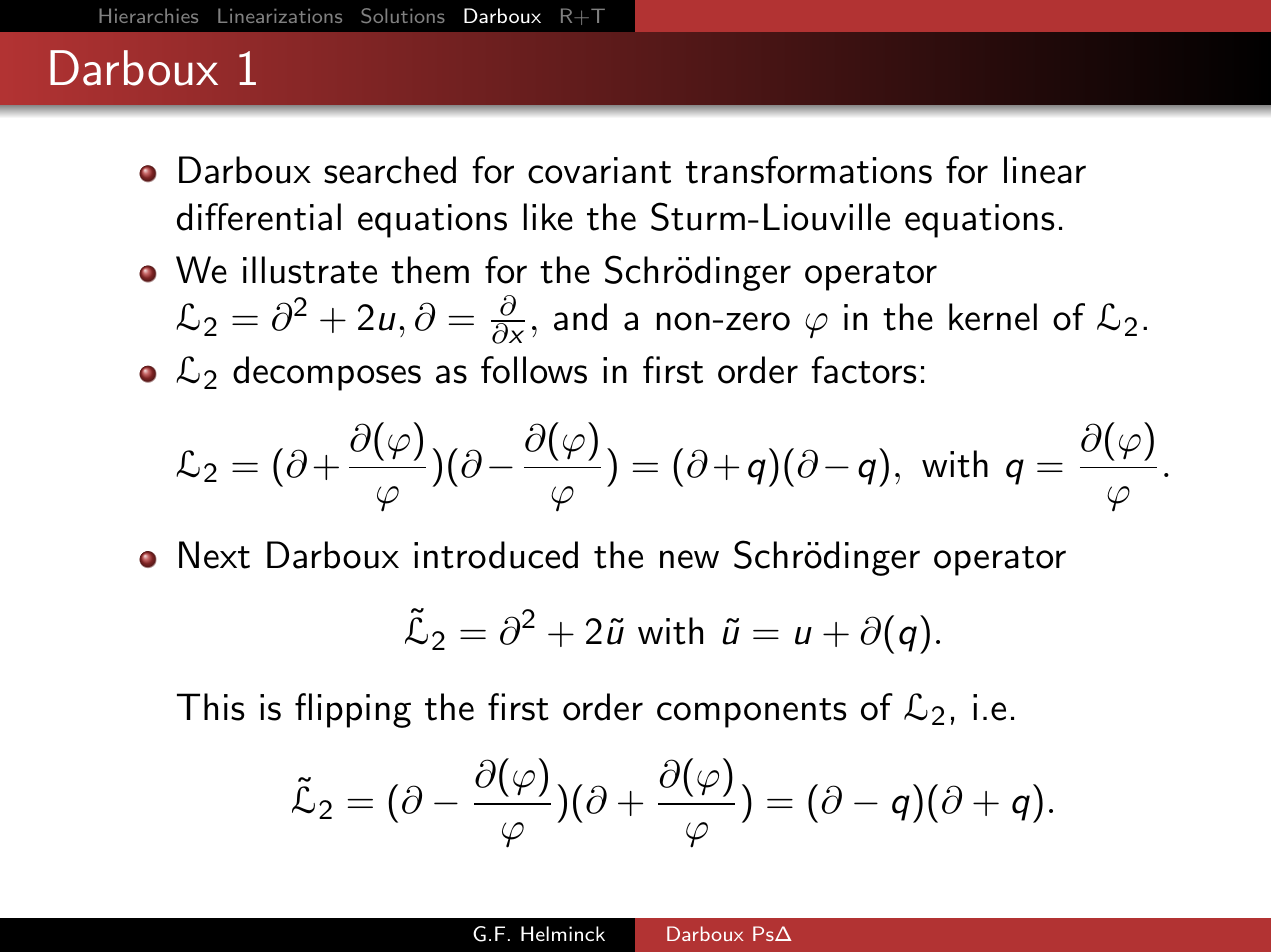  Describe the element at coordinates (327, 373) in the image. I see `decomposes` at that location.
